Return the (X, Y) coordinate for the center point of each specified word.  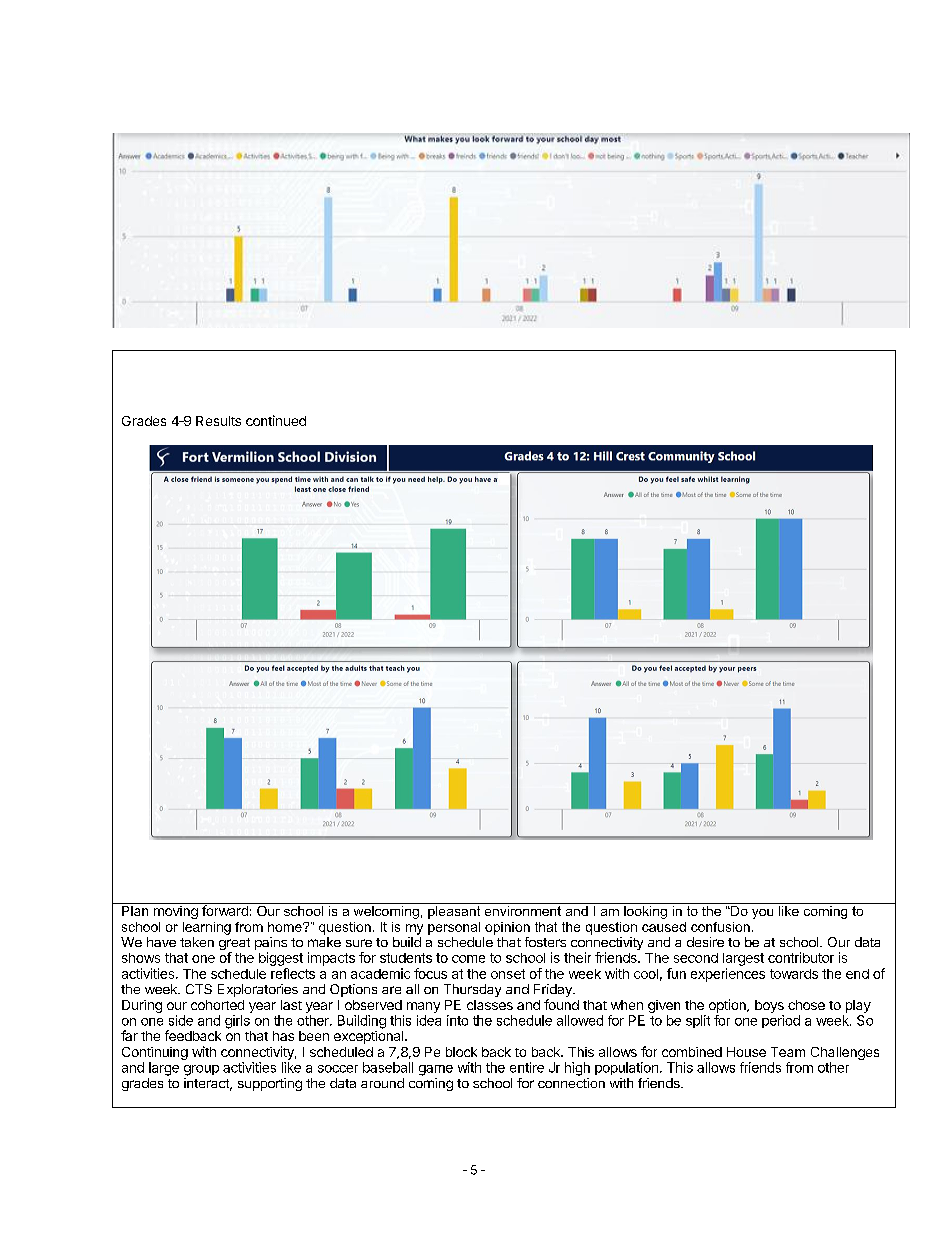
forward (225, 909)
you (762, 914)
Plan (135, 911)
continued (276, 420)
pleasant (454, 911)
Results (218, 421)
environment (523, 909)
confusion (720, 927)
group (201, 1070)
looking (645, 911)
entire (527, 1067)
